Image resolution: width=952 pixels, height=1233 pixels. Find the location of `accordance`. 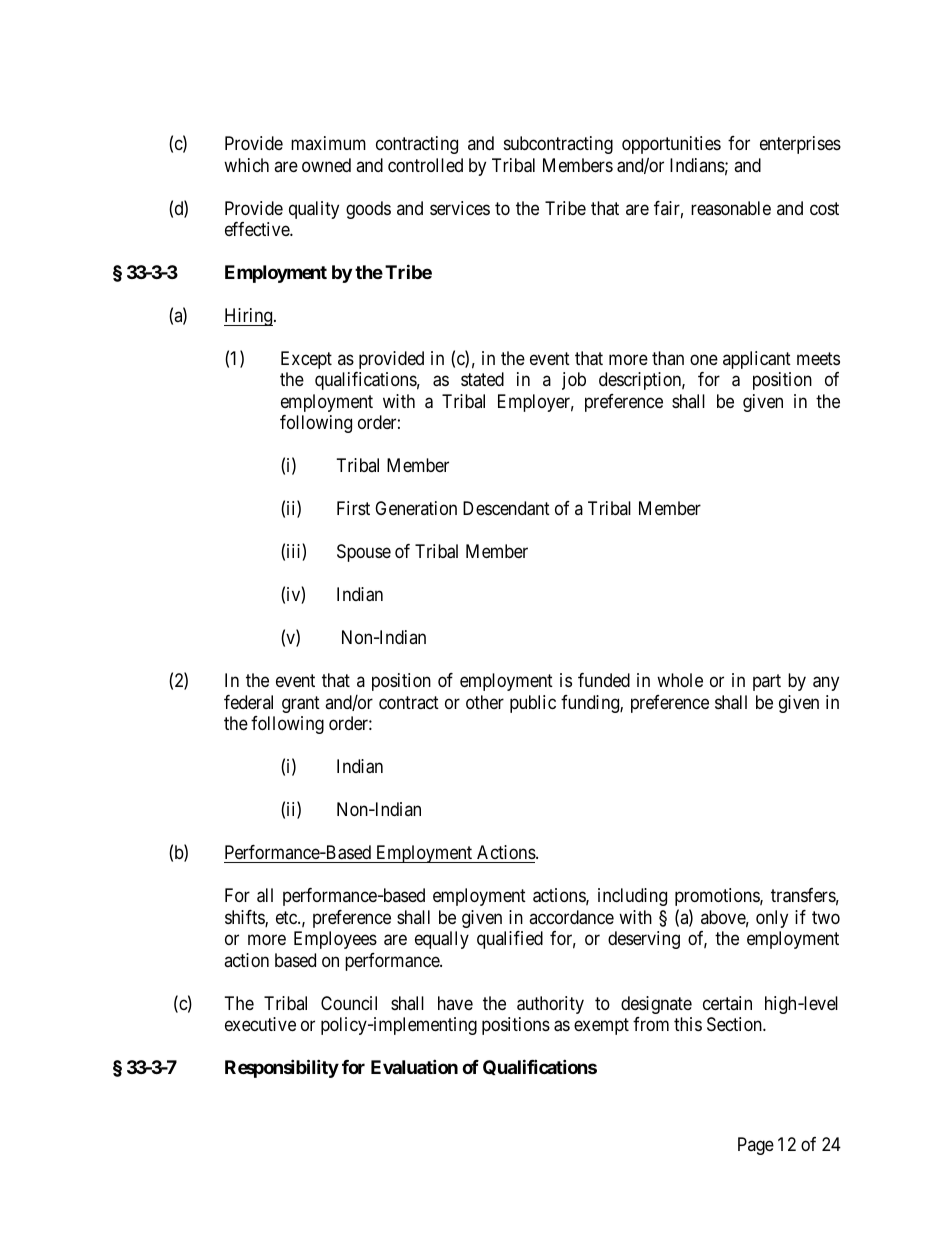

accordance is located at coordinates (571, 917).
